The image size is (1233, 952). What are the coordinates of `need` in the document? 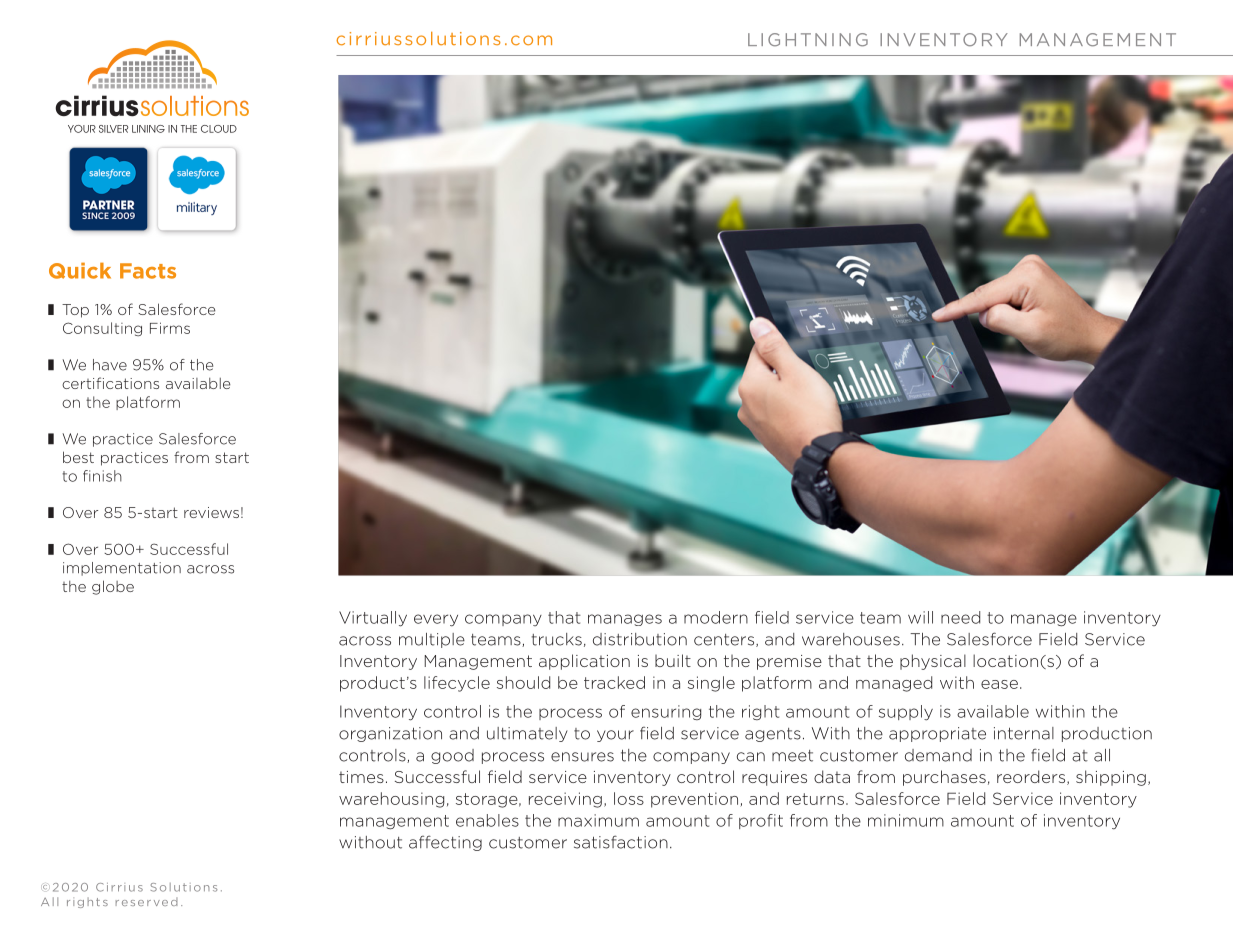 It's located at (960, 617).
